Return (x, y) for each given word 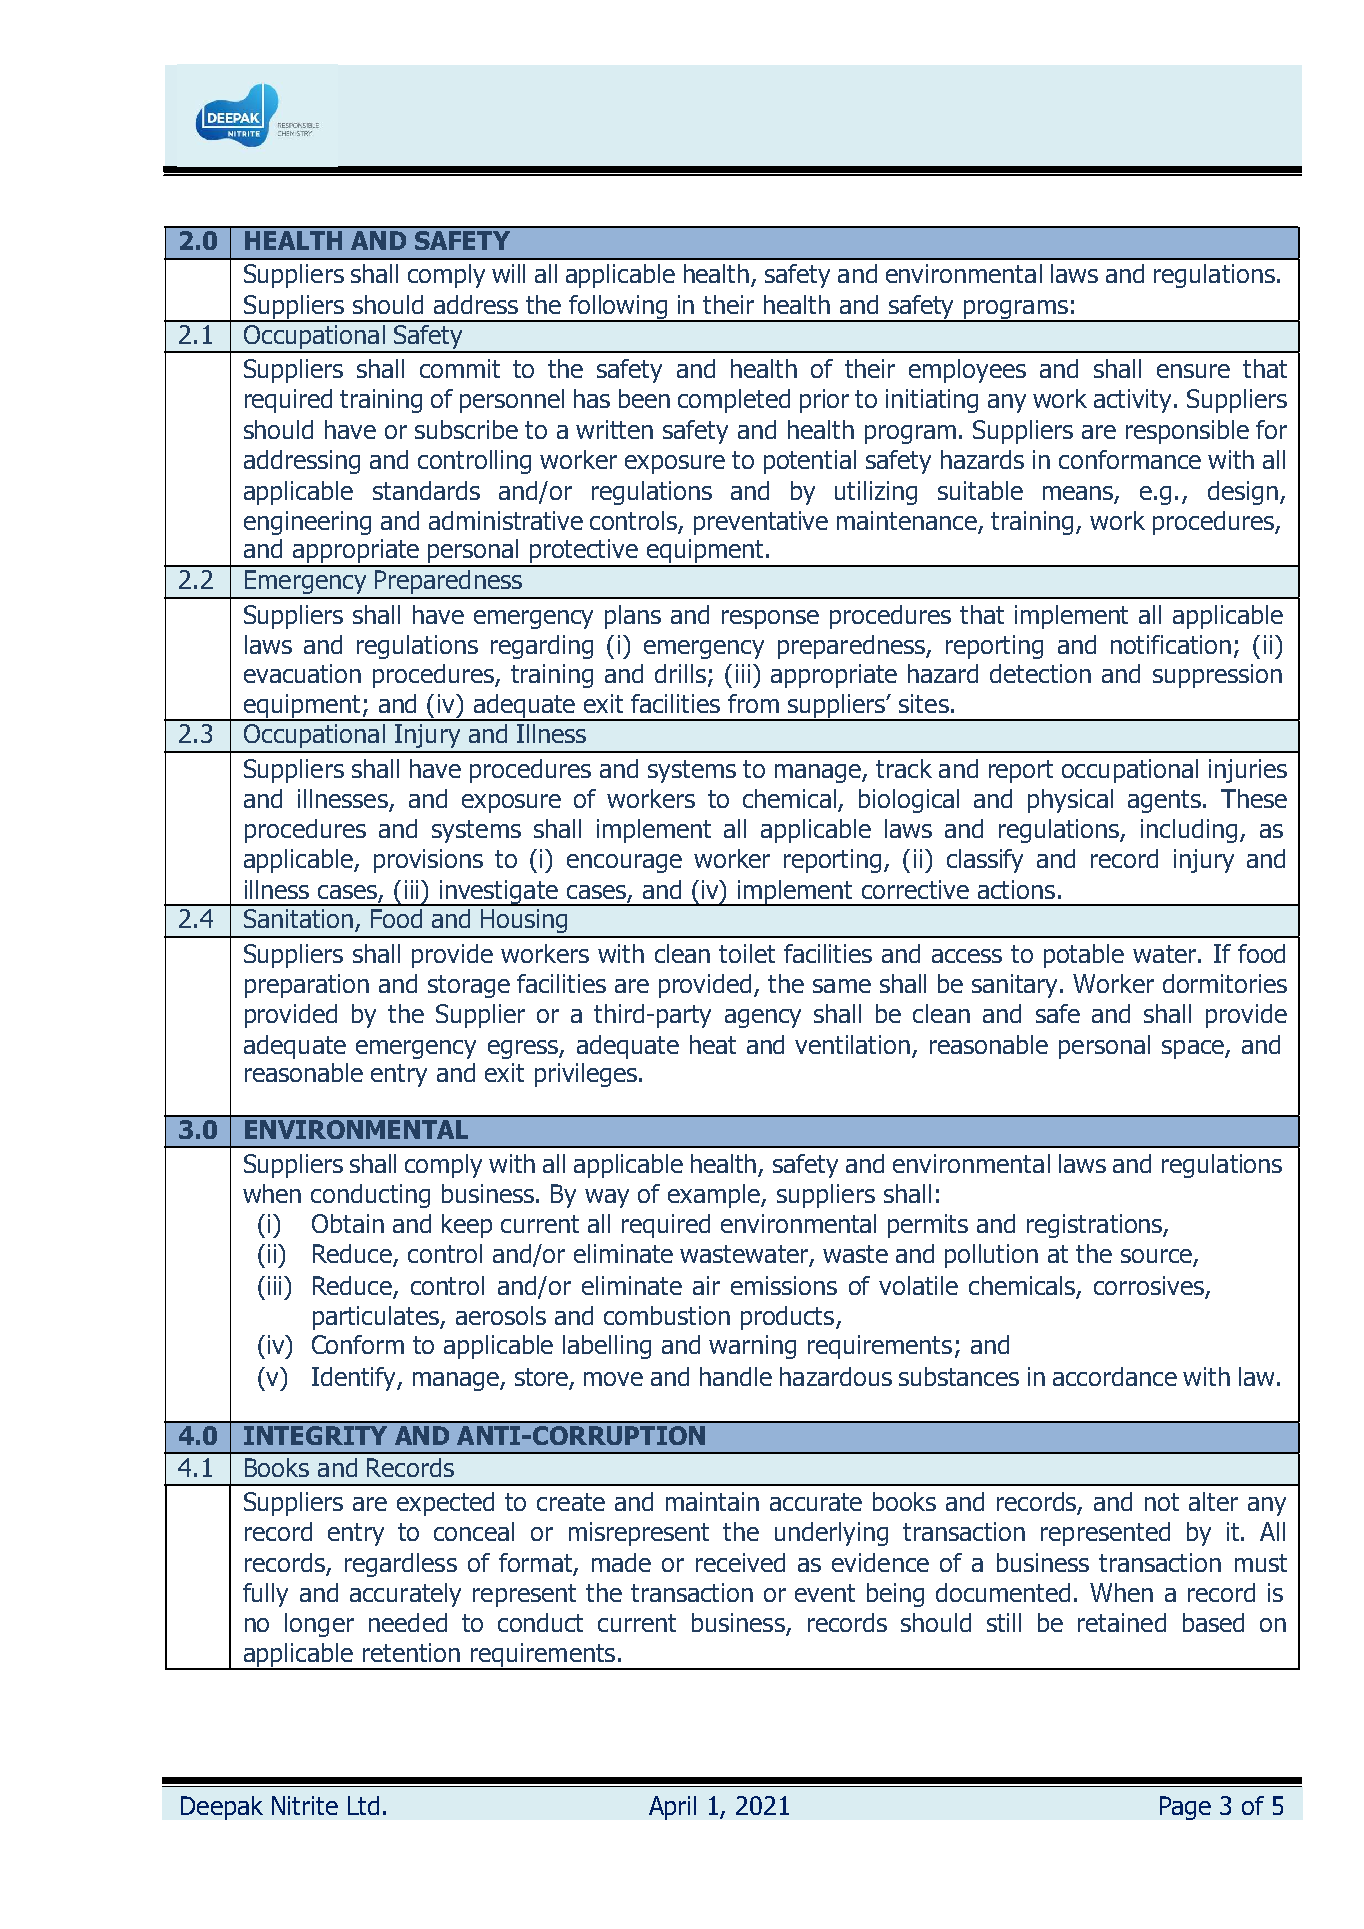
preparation (307, 986)
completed (734, 401)
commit (460, 368)
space (1194, 1049)
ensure (1193, 371)
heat (713, 1044)
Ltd (363, 1805)
